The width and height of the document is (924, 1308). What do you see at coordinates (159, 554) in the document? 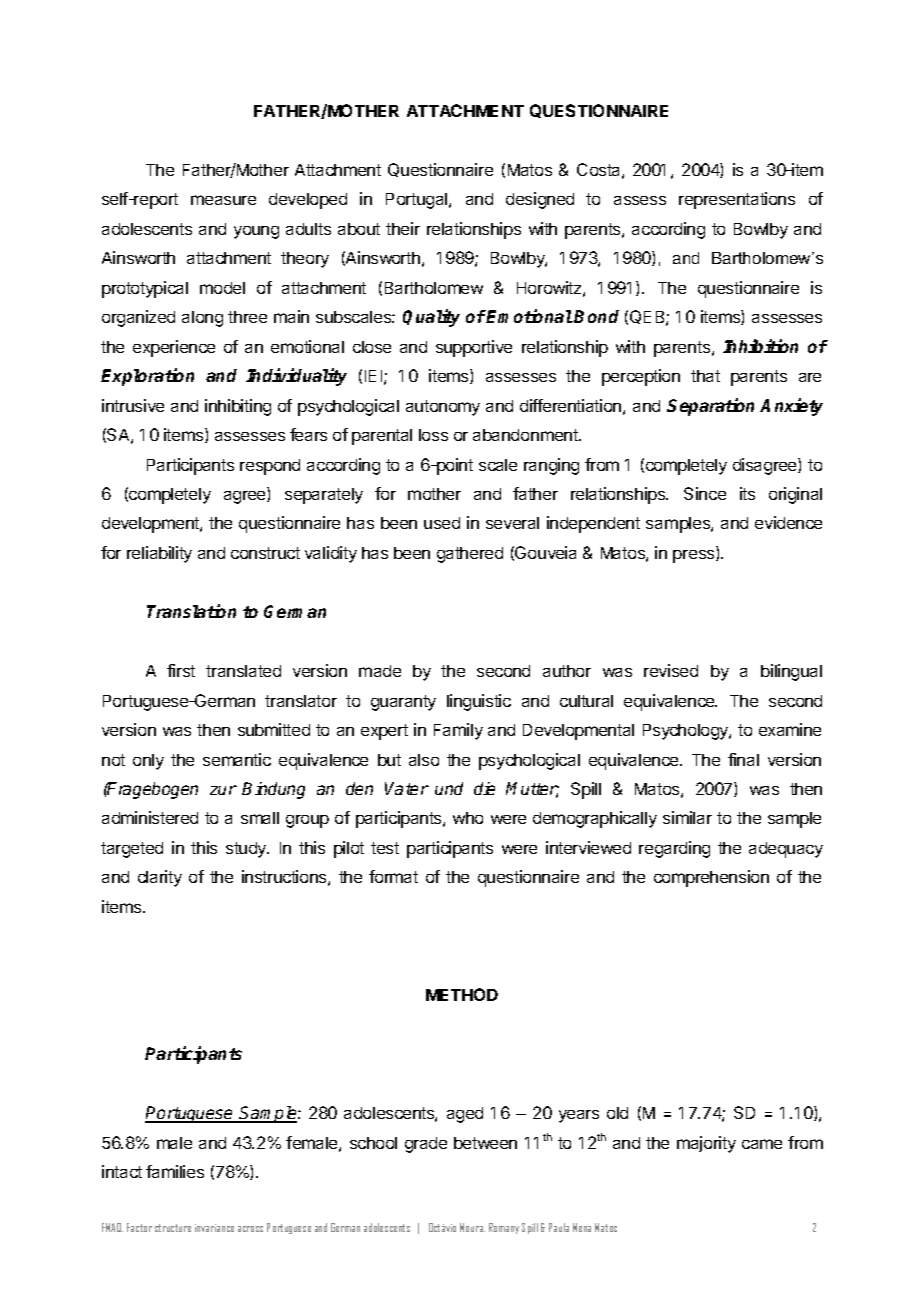
I see `reliability` at bounding box center [159, 554].
